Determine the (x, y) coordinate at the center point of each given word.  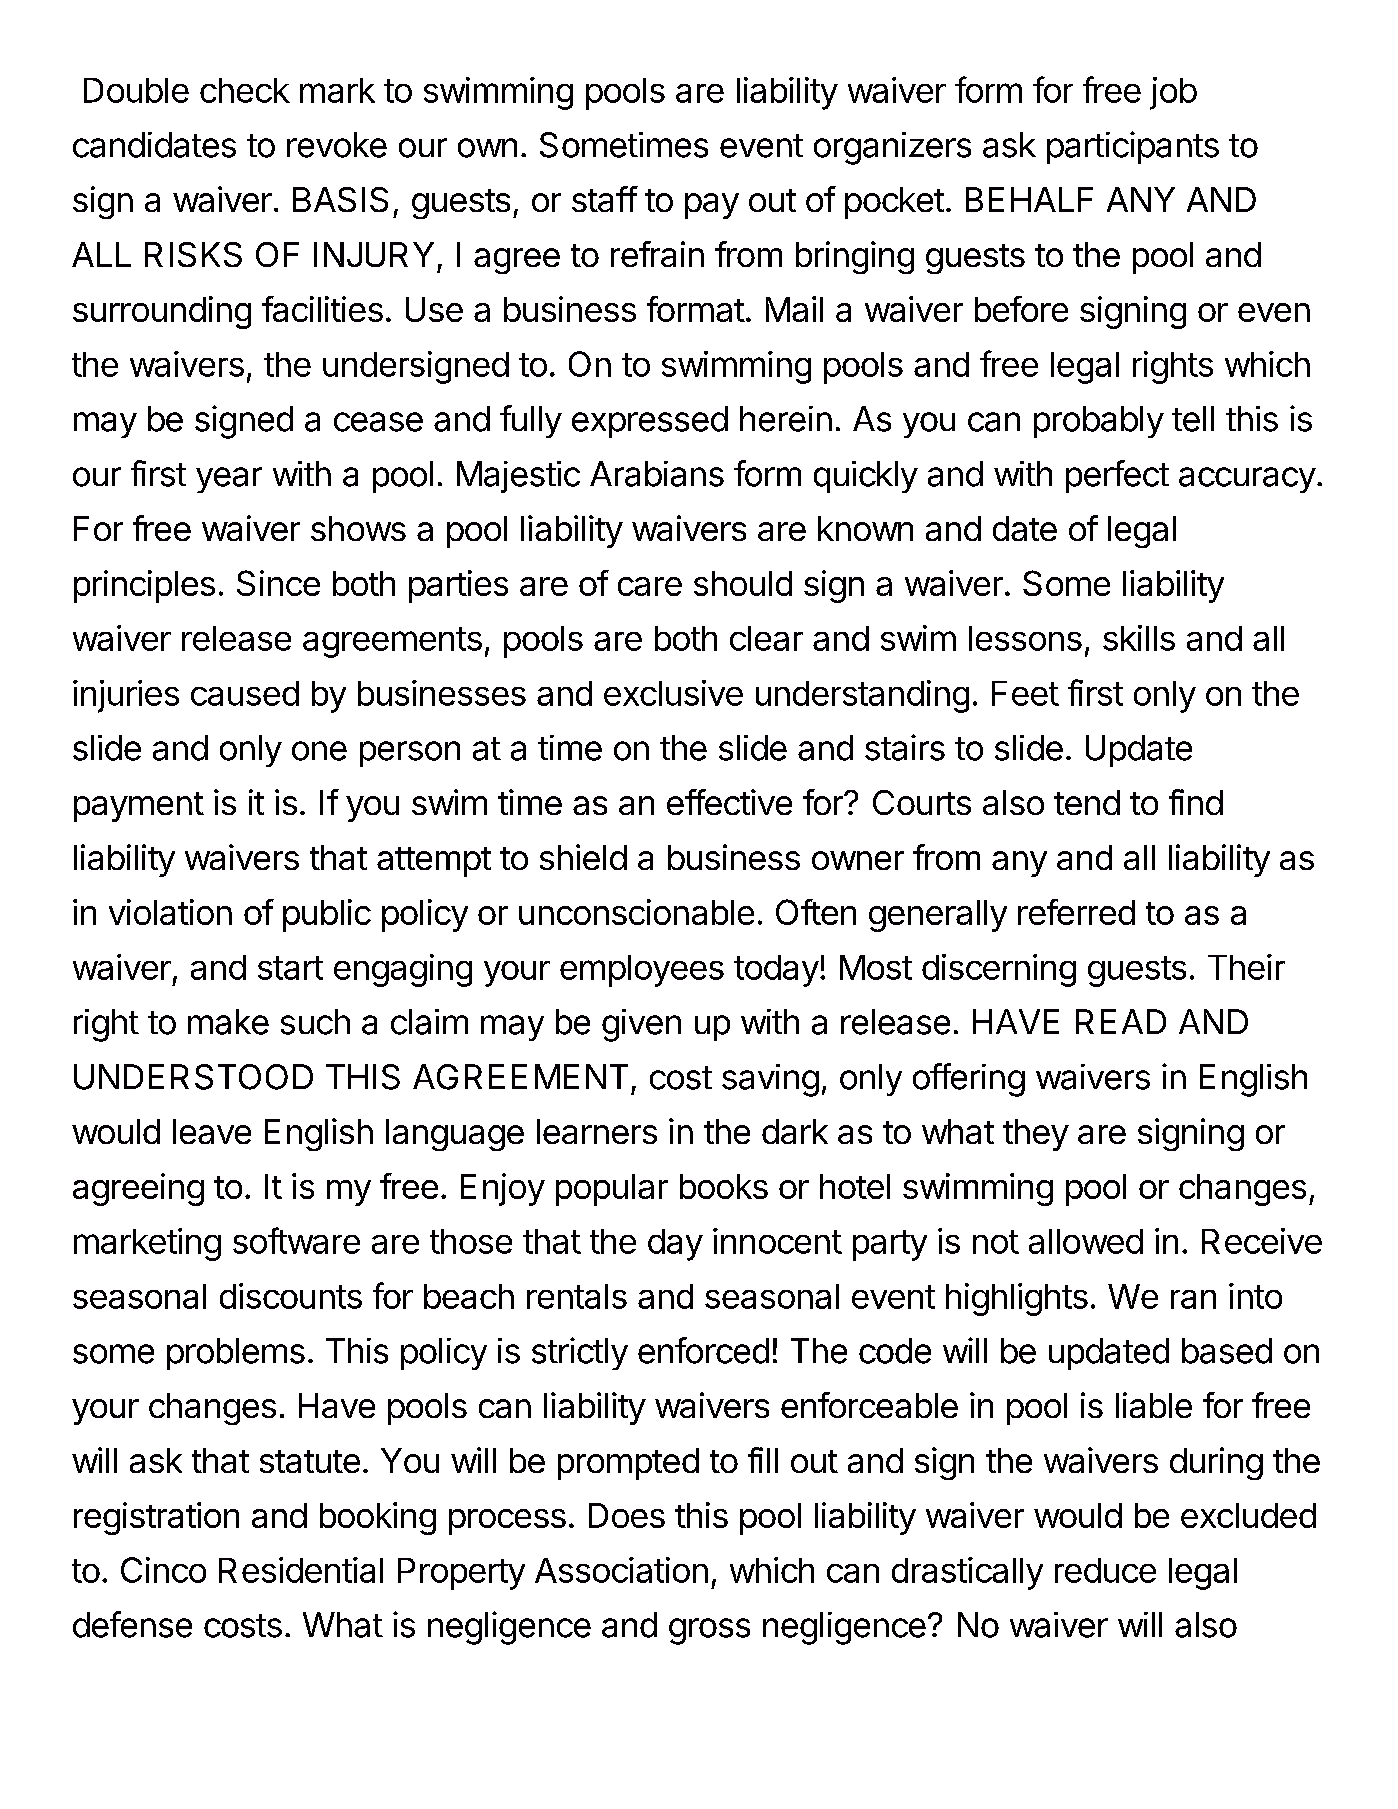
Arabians (657, 474)
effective (729, 802)
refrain (657, 254)
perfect (1117, 476)
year (229, 480)
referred (1076, 912)
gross (709, 1631)
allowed (1086, 1241)
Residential (301, 1570)
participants (1133, 147)
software (296, 1240)
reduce (1105, 1570)
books (724, 1186)
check (245, 90)
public (327, 915)
